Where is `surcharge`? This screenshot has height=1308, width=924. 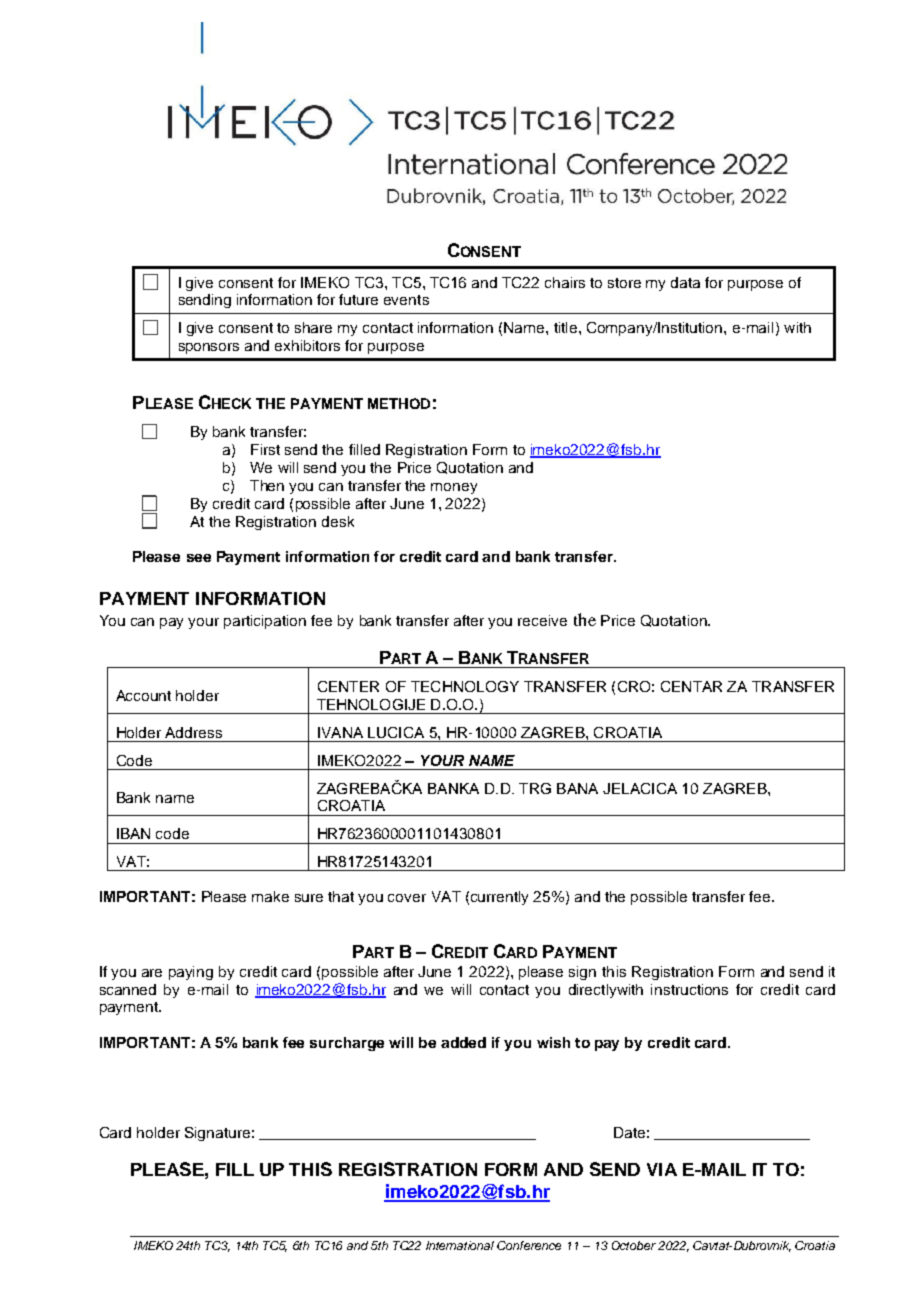
surcharge is located at coordinates (347, 1044).
